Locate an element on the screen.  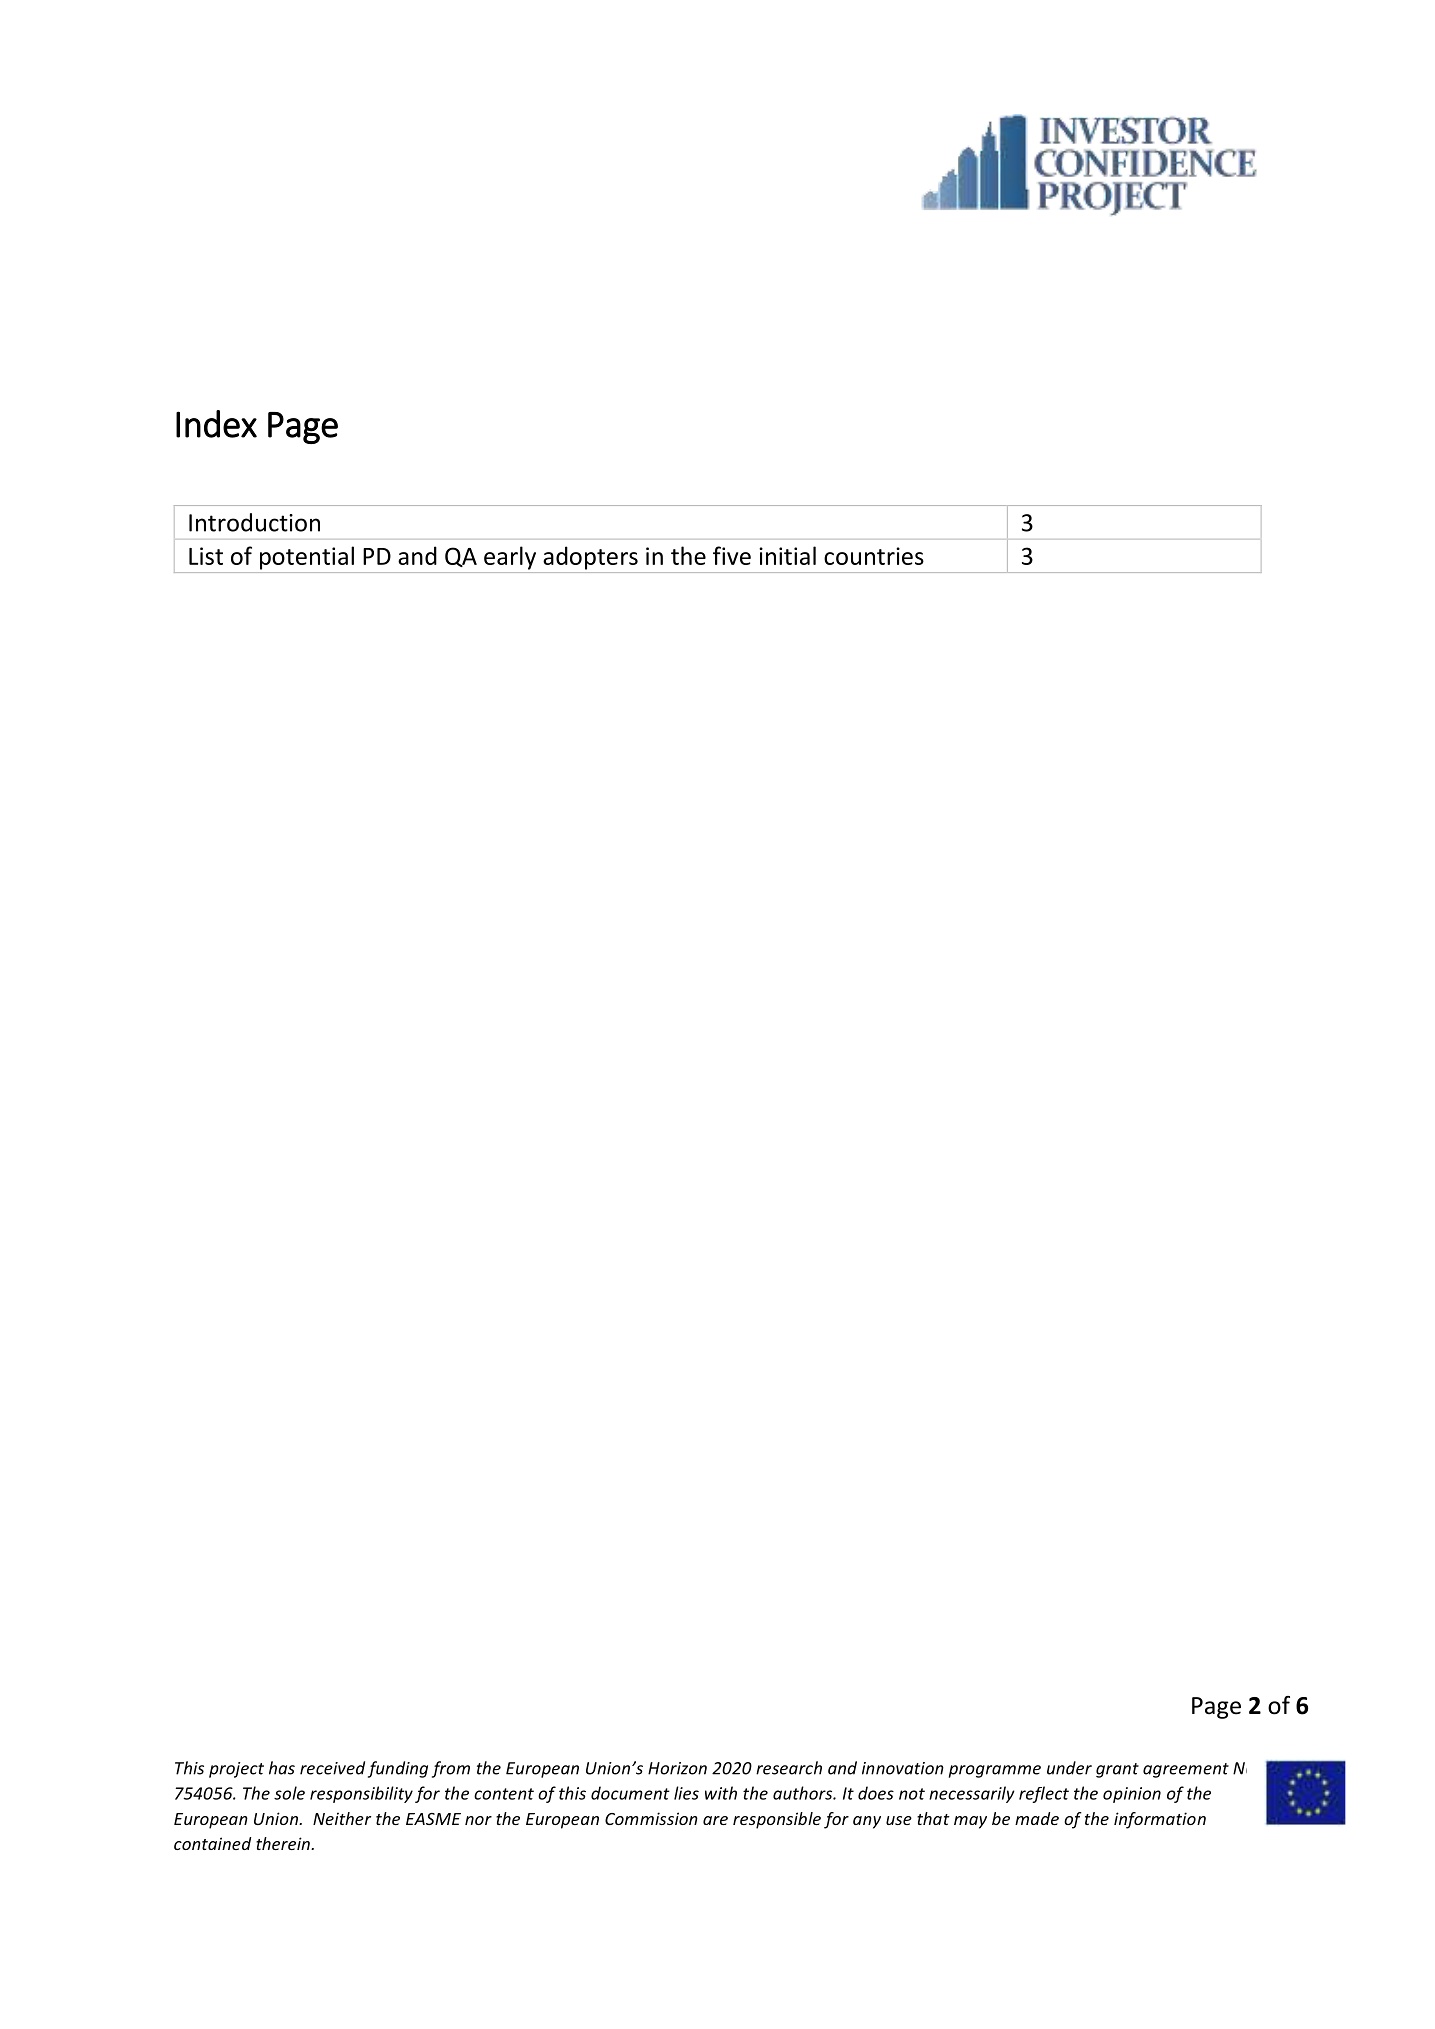
Introduction is located at coordinates (254, 522).
